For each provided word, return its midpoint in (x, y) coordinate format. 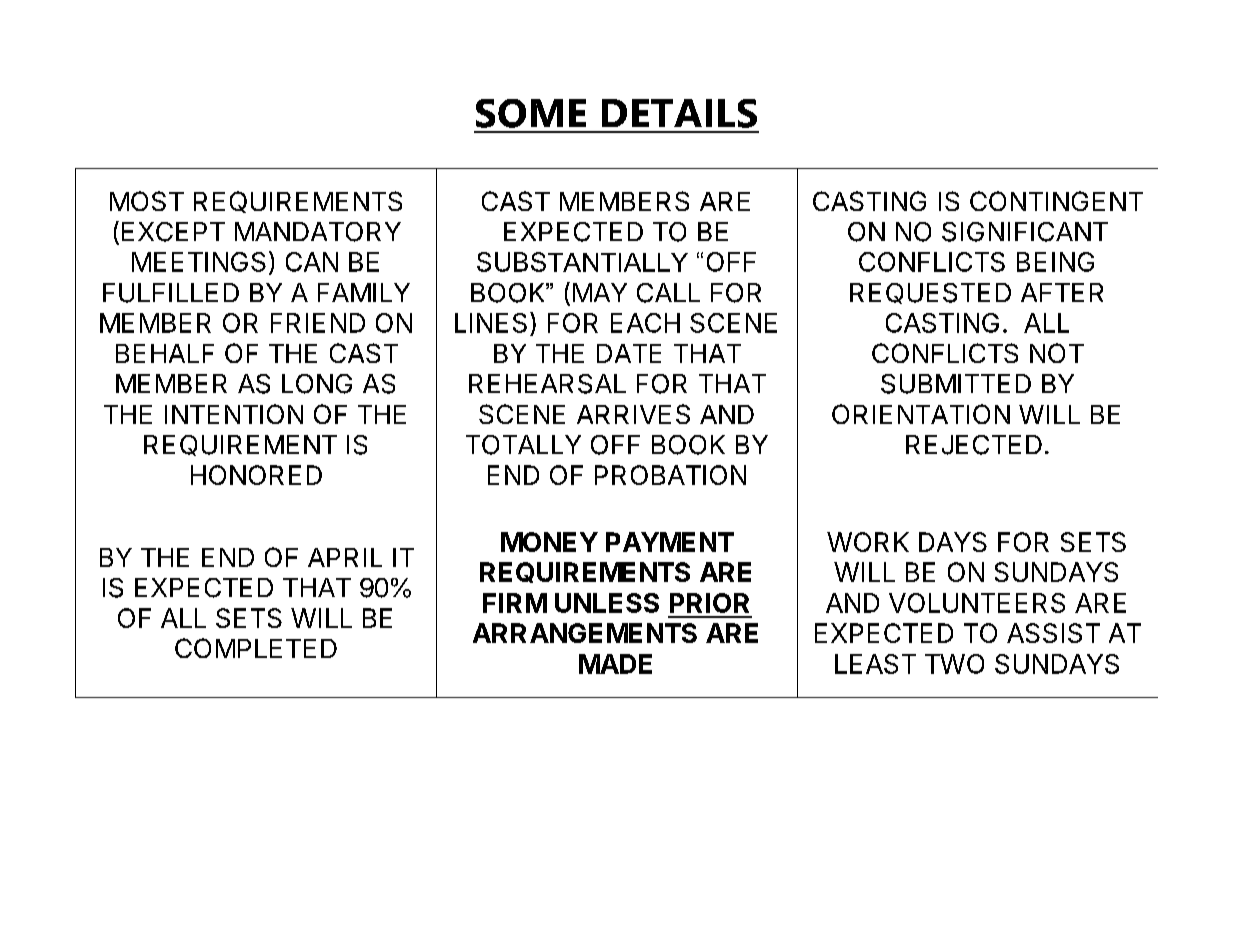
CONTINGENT (1056, 201)
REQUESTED (930, 293)
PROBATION (670, 475)
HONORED (256, 475)
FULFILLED (171, 293)
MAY (600, 292)
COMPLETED (256, 648)
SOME (531, 113)
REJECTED (974, 445)
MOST (147, 201)
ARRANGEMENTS (585, 633)
